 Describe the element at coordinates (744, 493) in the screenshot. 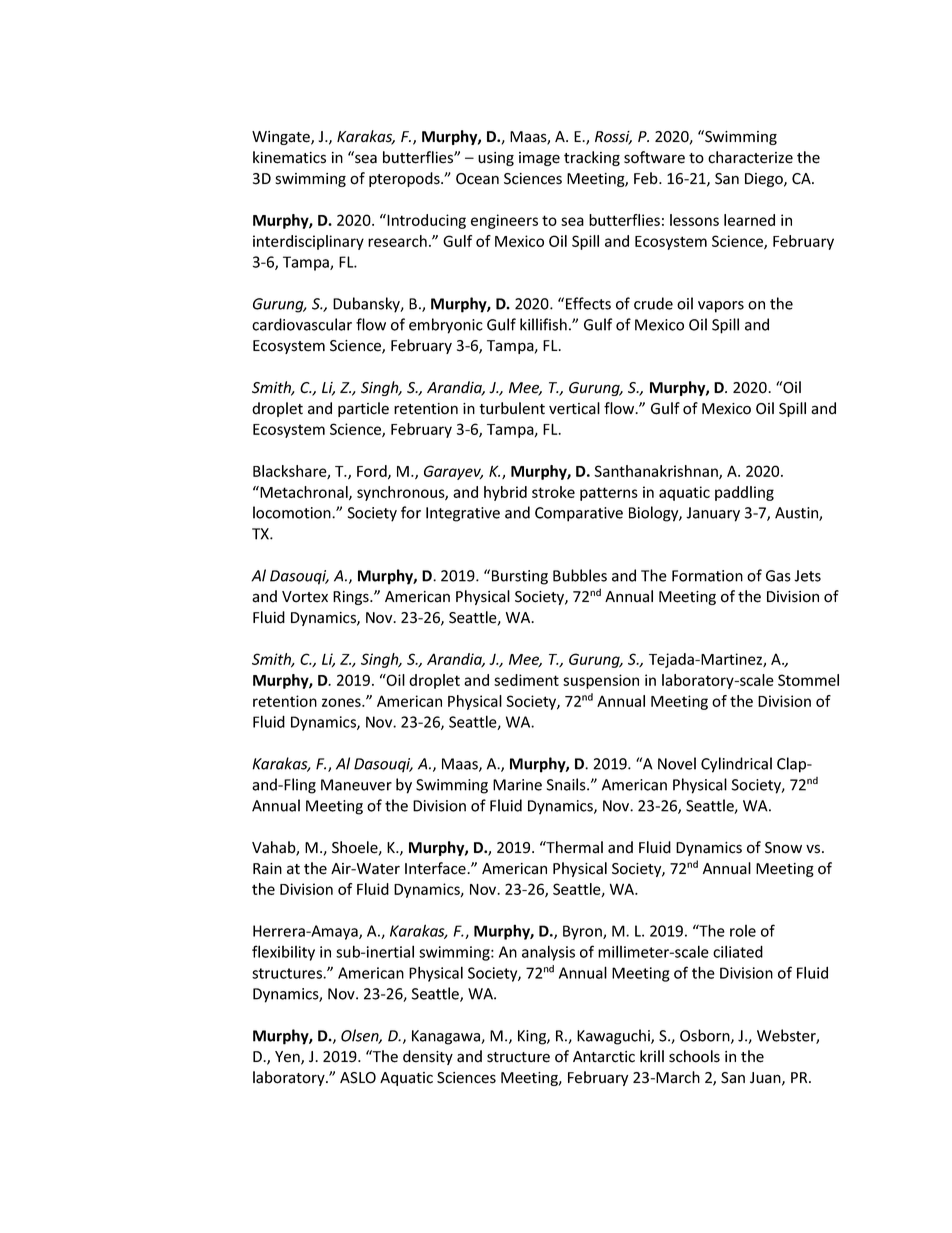

I see `paddling` at that location.
